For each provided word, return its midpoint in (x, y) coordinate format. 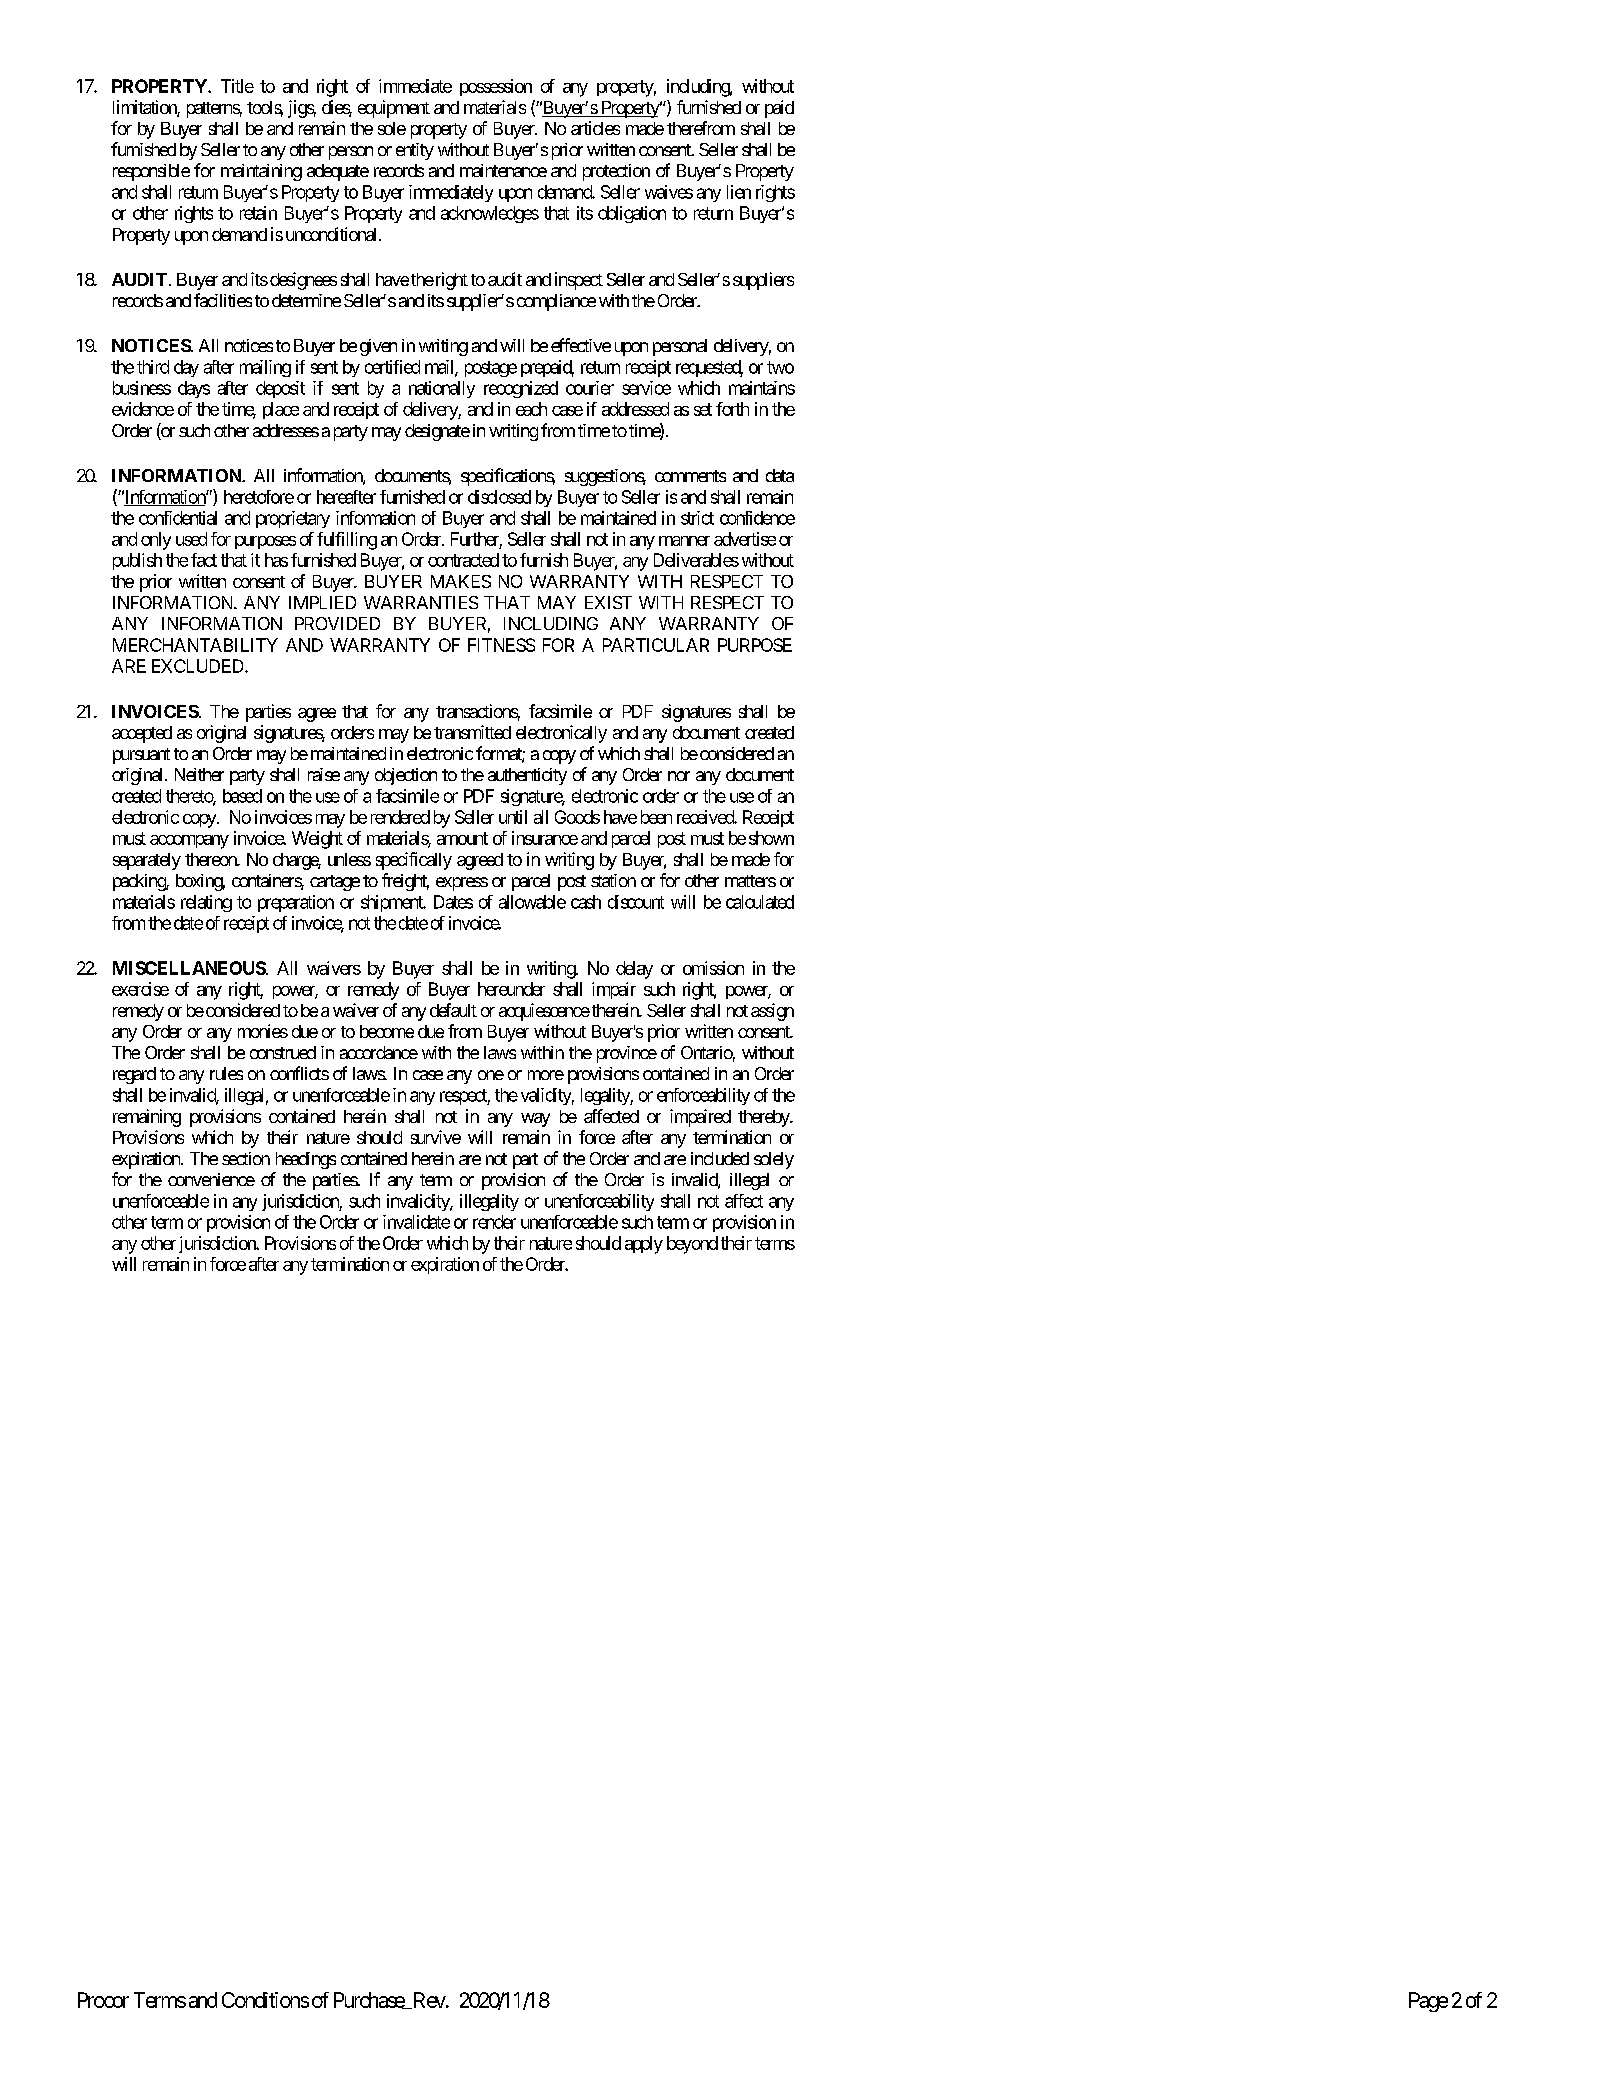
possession (496, 87)
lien (739, 192)
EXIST (608, 602)
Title (237, 86)
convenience (211, 1179)
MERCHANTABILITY (195, 645)
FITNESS (501, 645)
